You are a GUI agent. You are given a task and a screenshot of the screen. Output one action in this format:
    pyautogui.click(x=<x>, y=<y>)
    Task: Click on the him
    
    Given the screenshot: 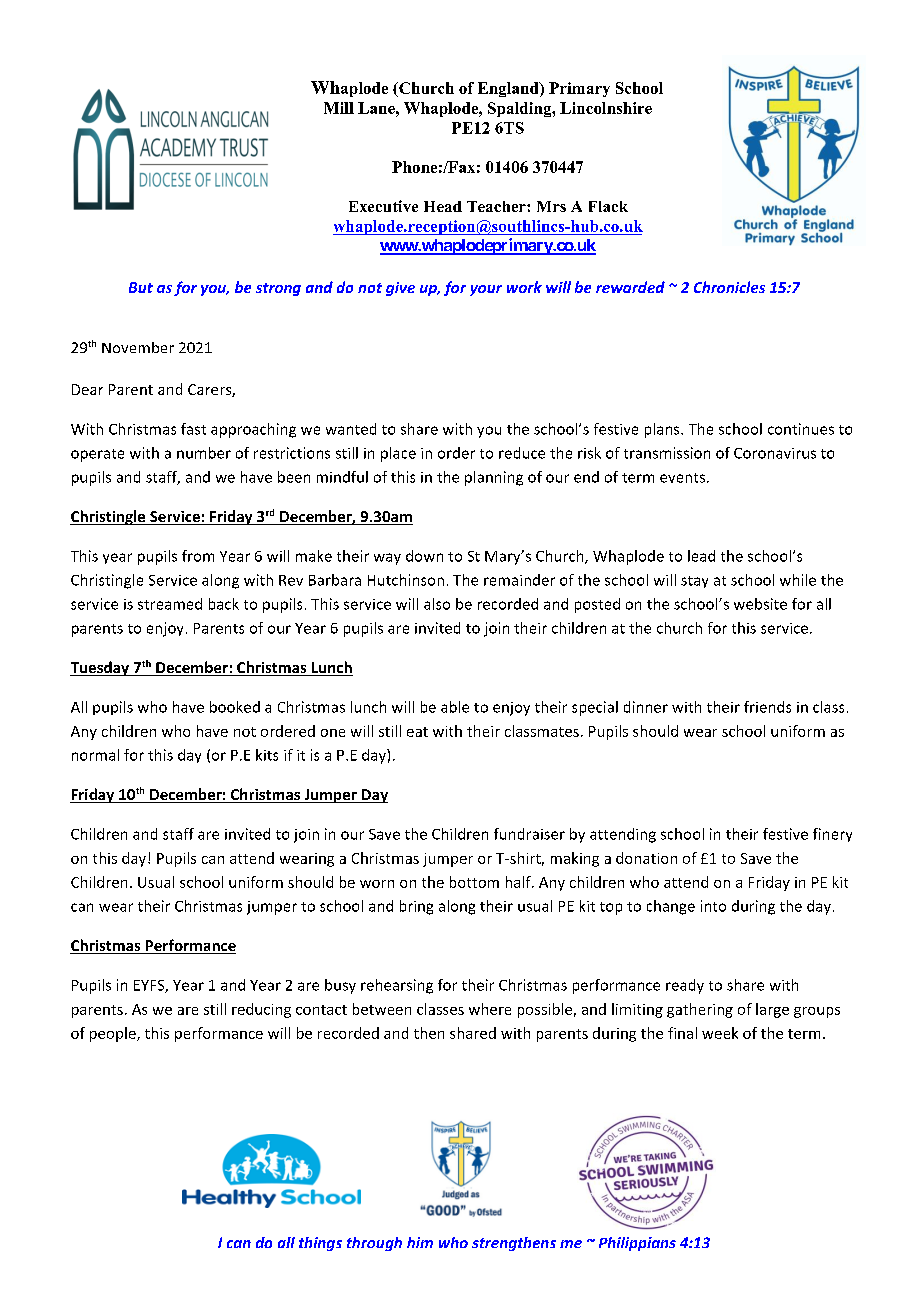 What is the action you would take?
    pyautogui.click(x=420, y=1242)
